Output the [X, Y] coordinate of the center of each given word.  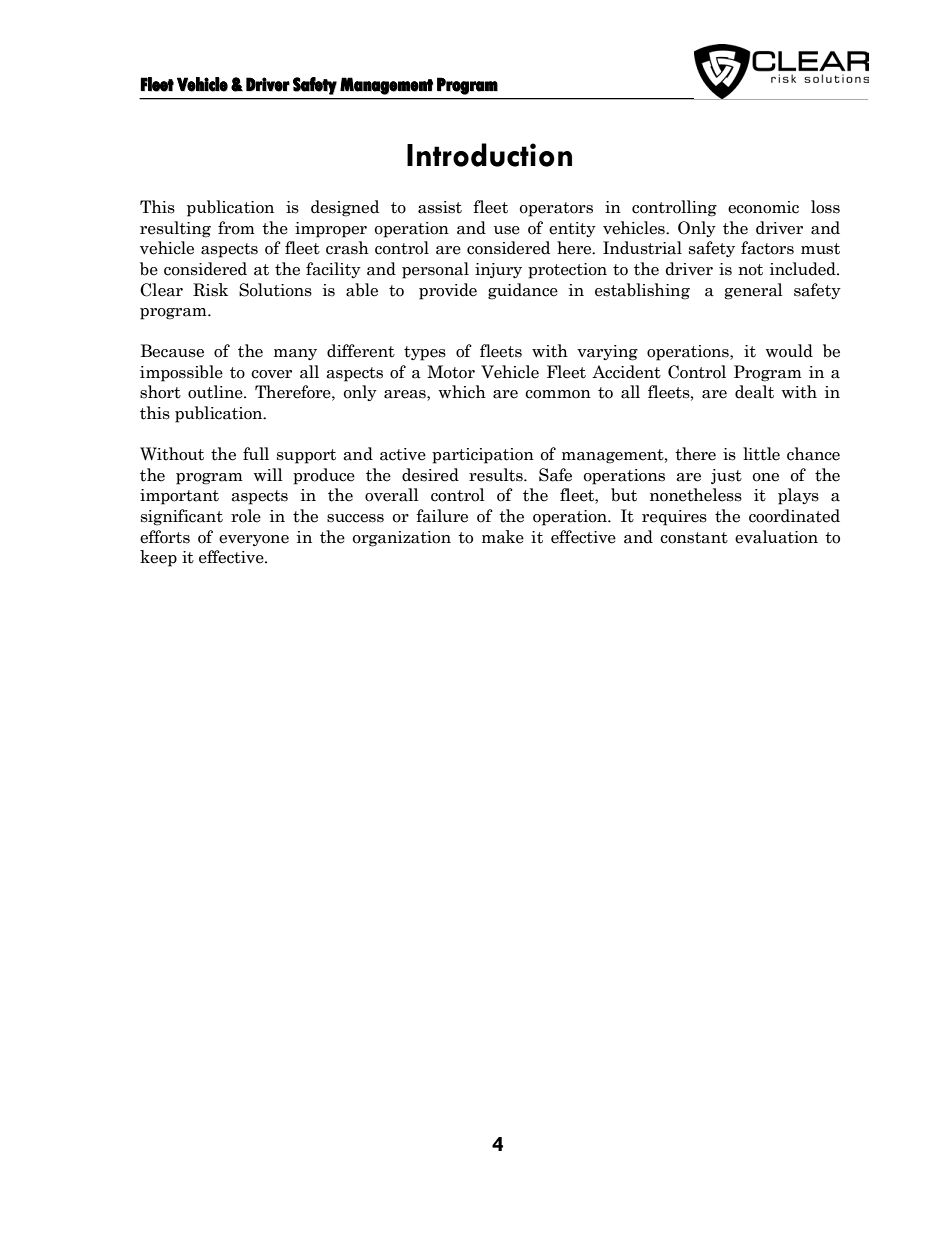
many [295, 354]
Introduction [489, 155]
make [503, 537]
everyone [254, 540]
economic [763, 207]
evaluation [776, 537]
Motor [451, 372]
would [789, 351]
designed [345, 208]
